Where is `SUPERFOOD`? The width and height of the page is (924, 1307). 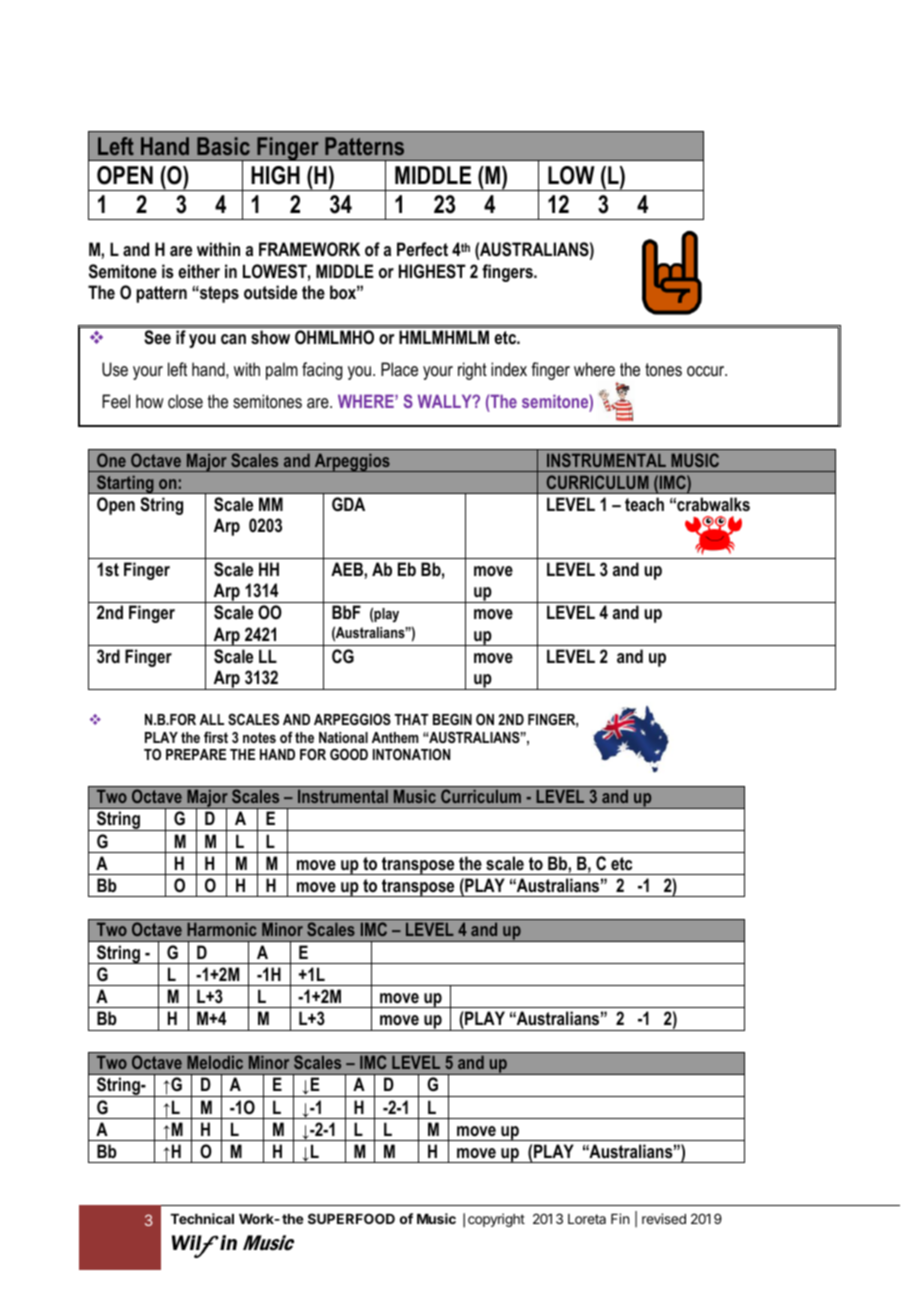 SUPERFOOD is located at coordinates (351, 1218).
